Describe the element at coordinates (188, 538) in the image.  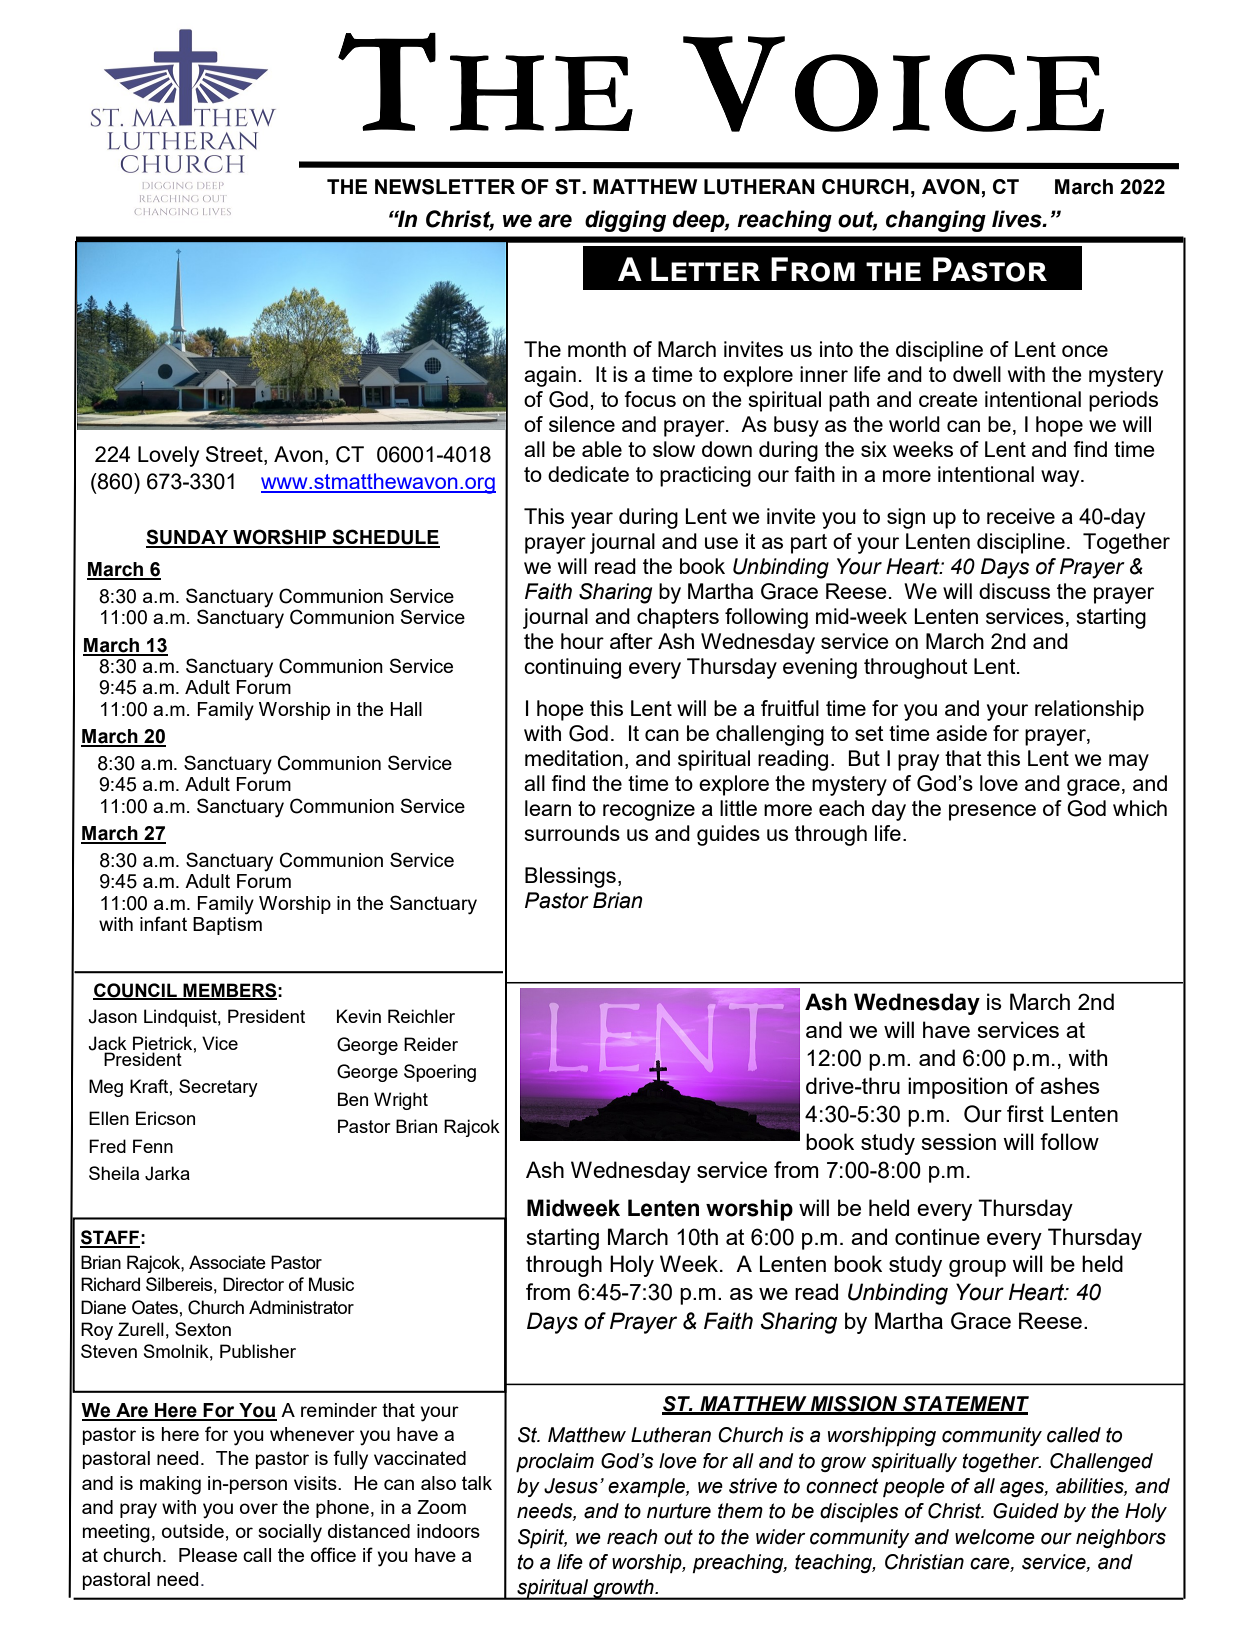
I see `SUNDAY` at that location.
